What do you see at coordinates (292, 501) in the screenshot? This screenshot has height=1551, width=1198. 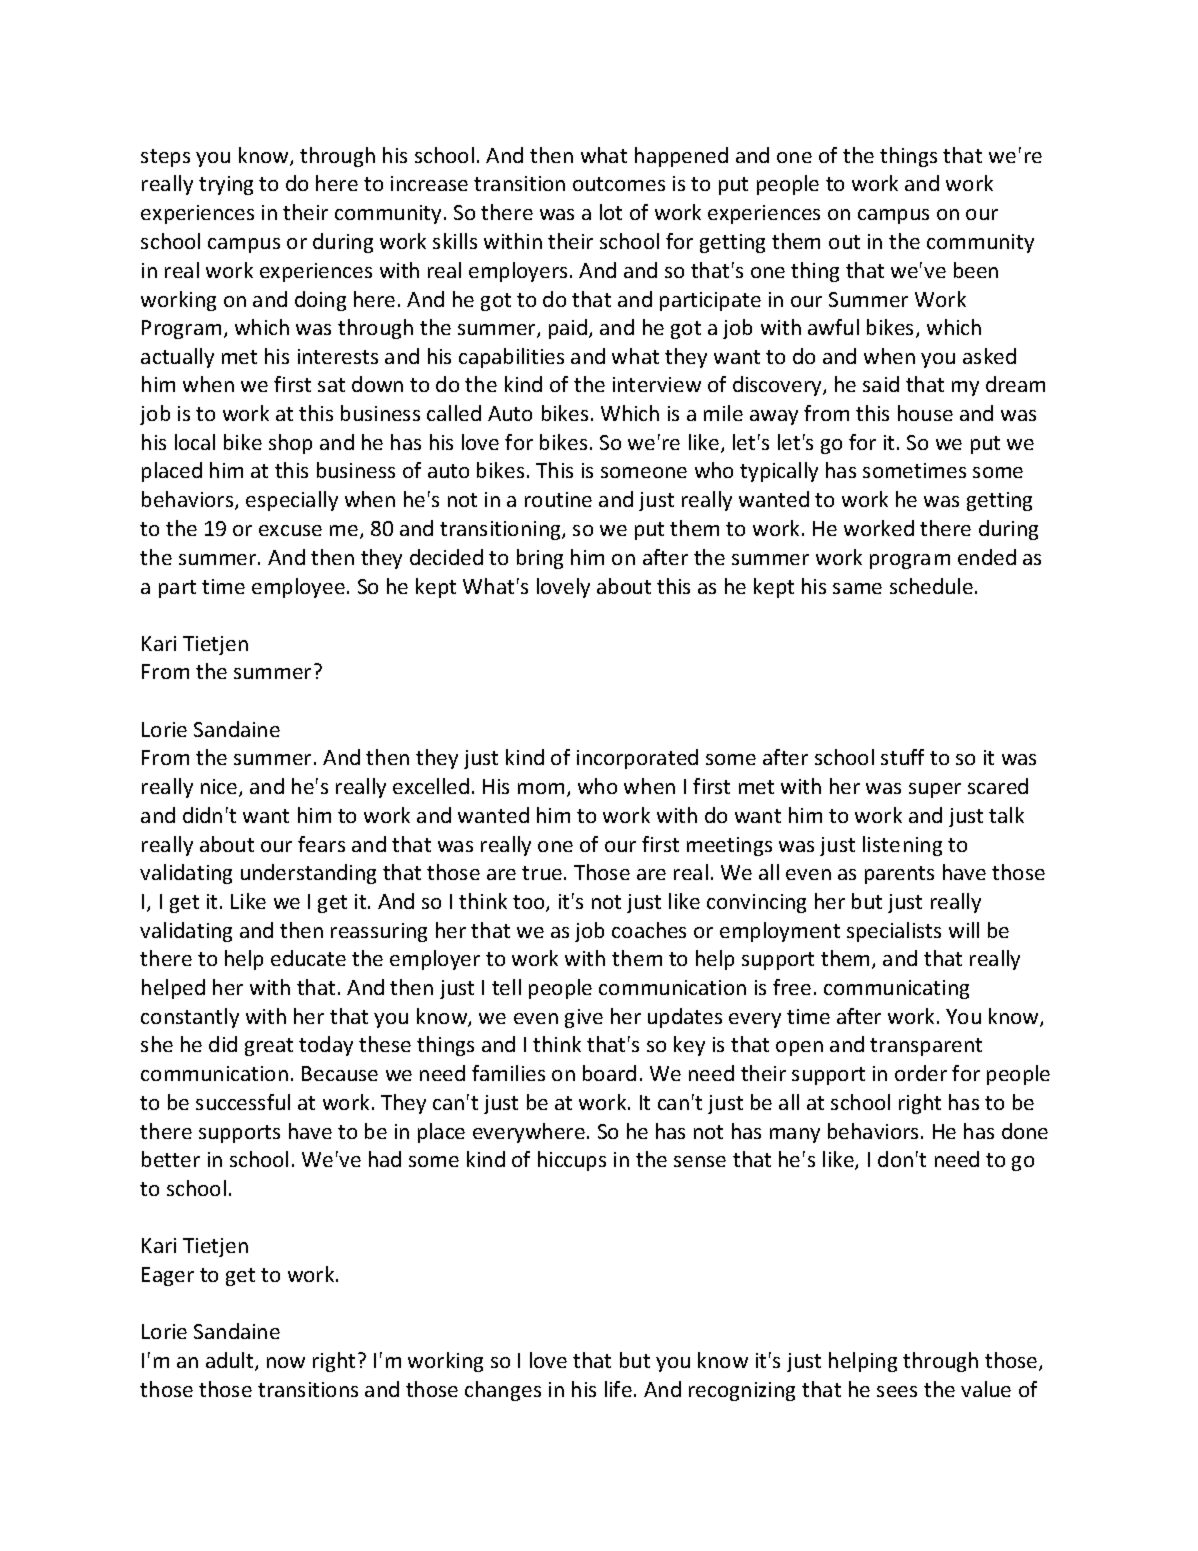 I see `especially` at bounding box center [292, 501].
